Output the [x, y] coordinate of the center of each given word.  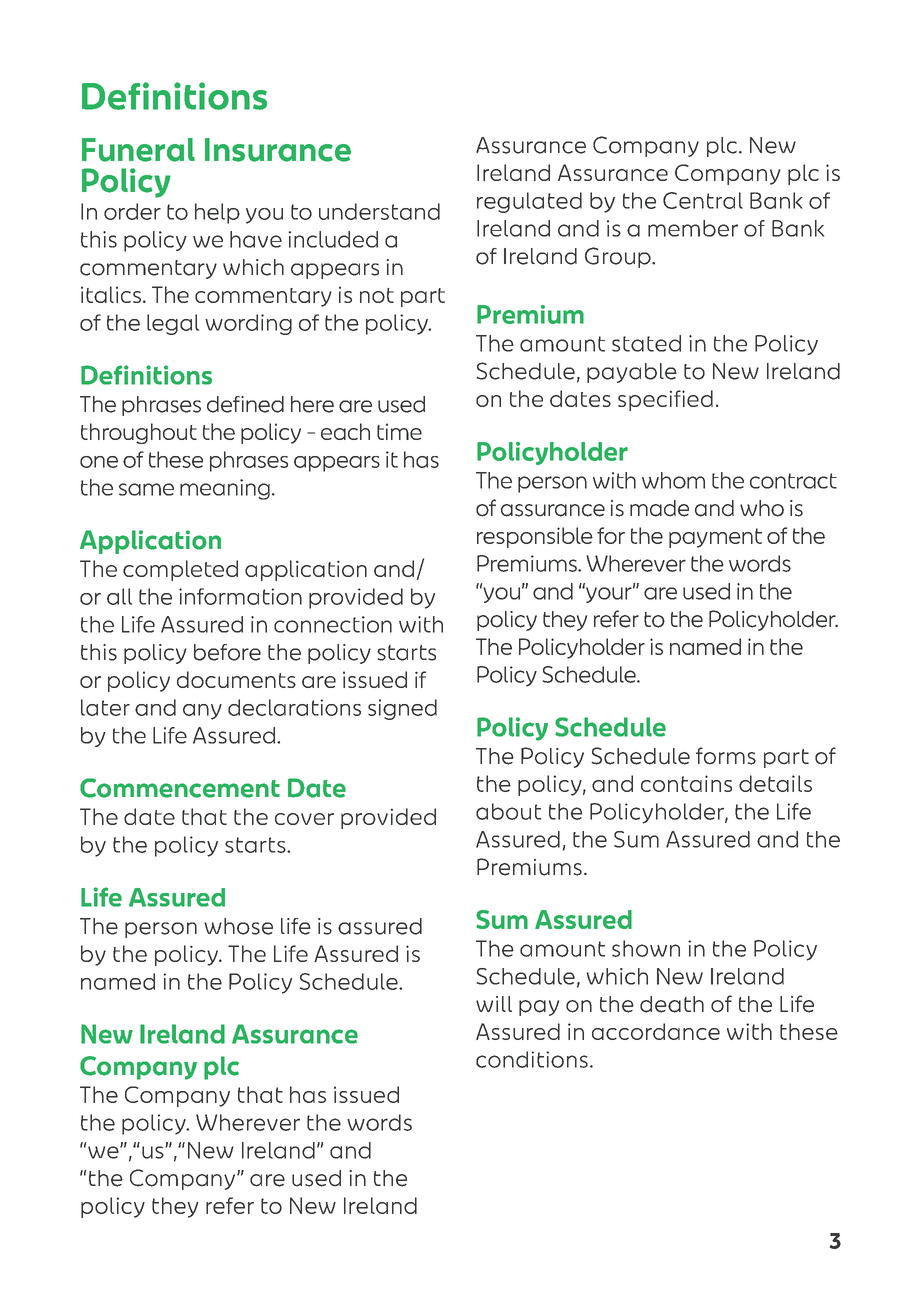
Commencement [180, 788]
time [399, 431]
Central [703, 200]
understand [379, 211]
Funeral [138, 150]
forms [726, 756]
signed [402, 709]
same [146, 489]
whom [673, 480]
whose [238, 926]
